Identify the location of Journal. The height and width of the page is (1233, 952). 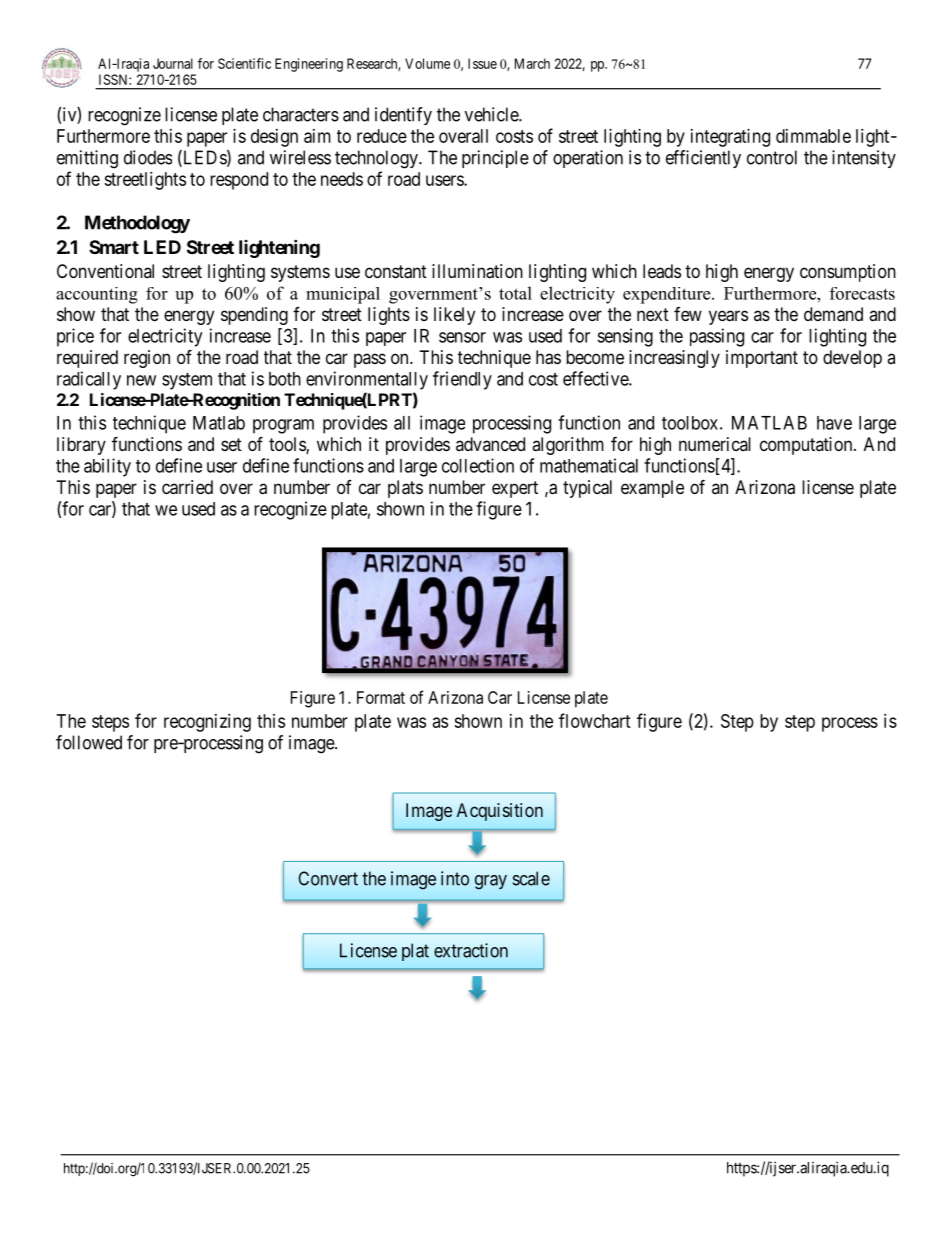
(173, 63).
